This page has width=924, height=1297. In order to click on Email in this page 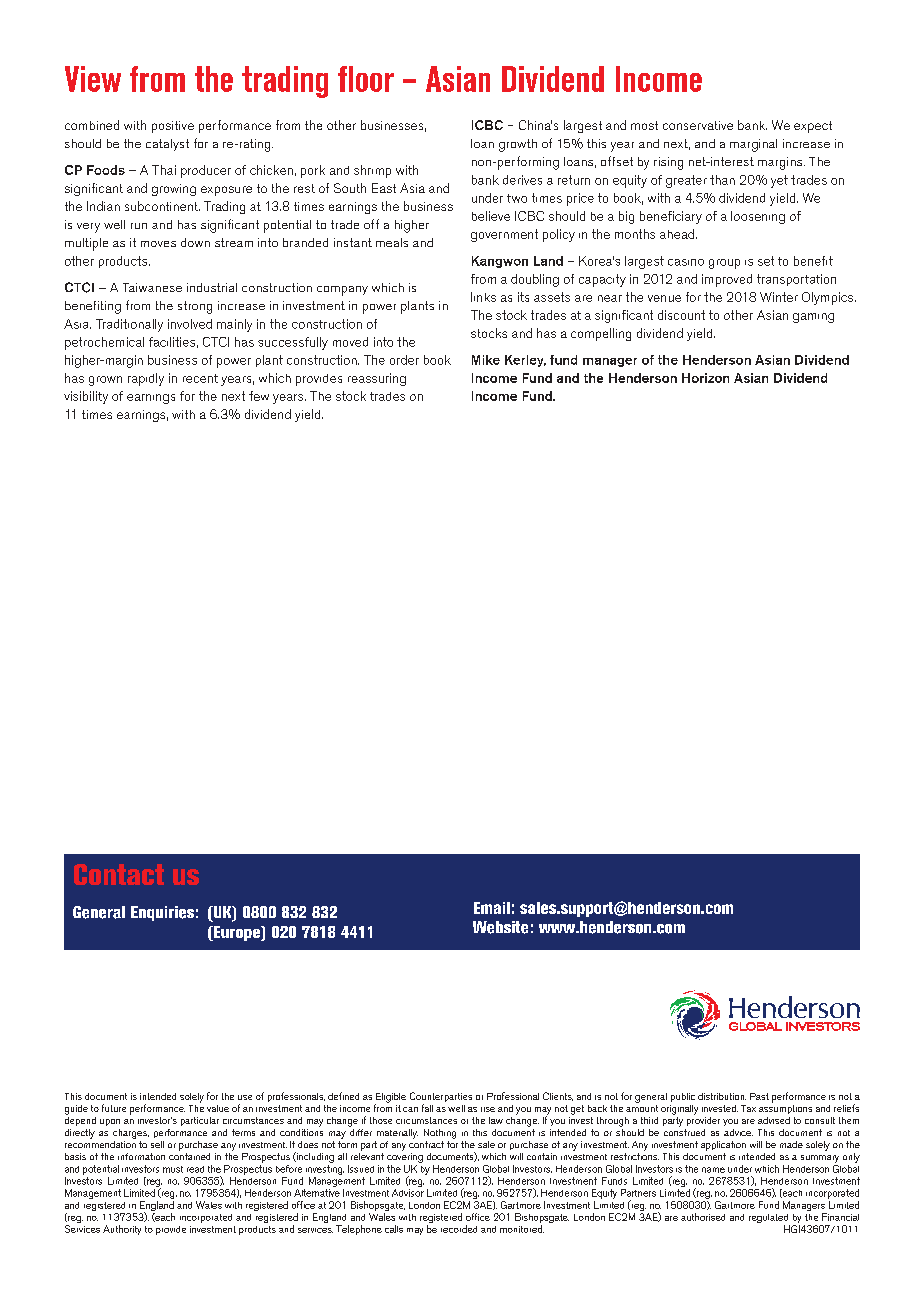, I will do `click(492, 908)`.
